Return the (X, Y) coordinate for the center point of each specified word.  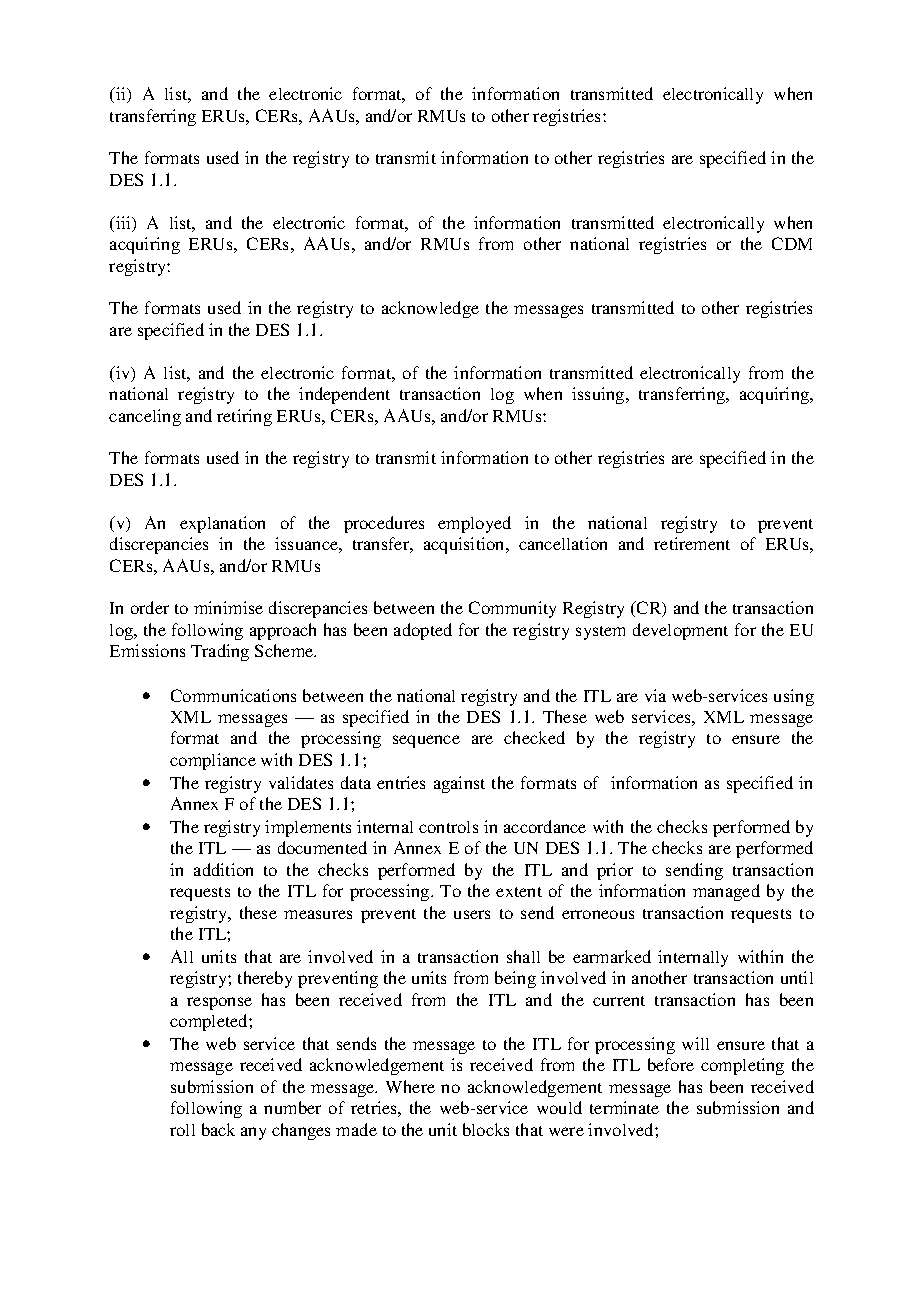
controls (448, 827)
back (218, 1129)
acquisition (465, 545)
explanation (222, 524)
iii (124, 224)
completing (742, 1066)
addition (223, 869)
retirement (692, 543)
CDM (792, 243)
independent (344, 395)
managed (726, 892)
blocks (486, 1129)
